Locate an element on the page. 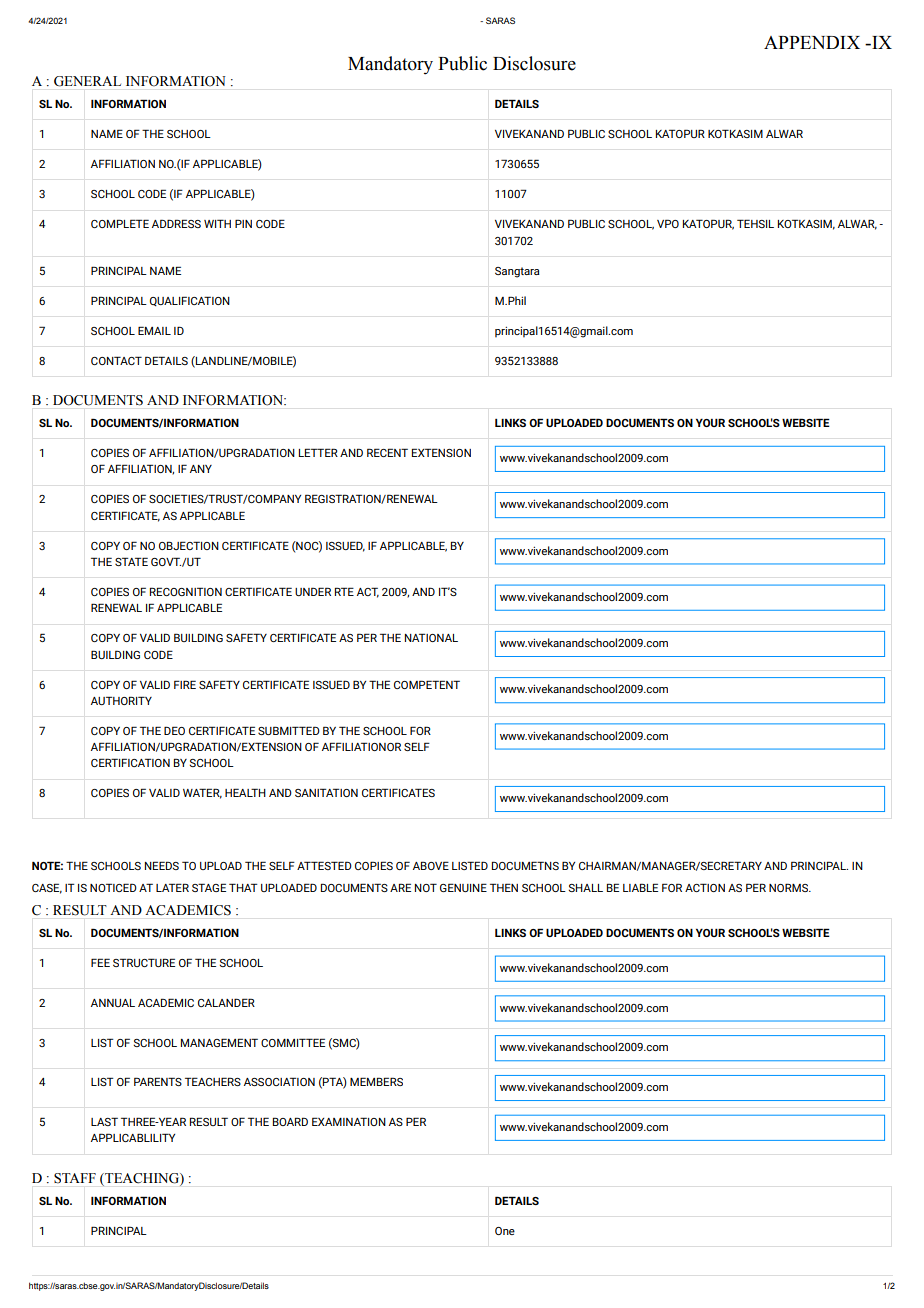  NEEDS is located at coordinates (162, 865).
